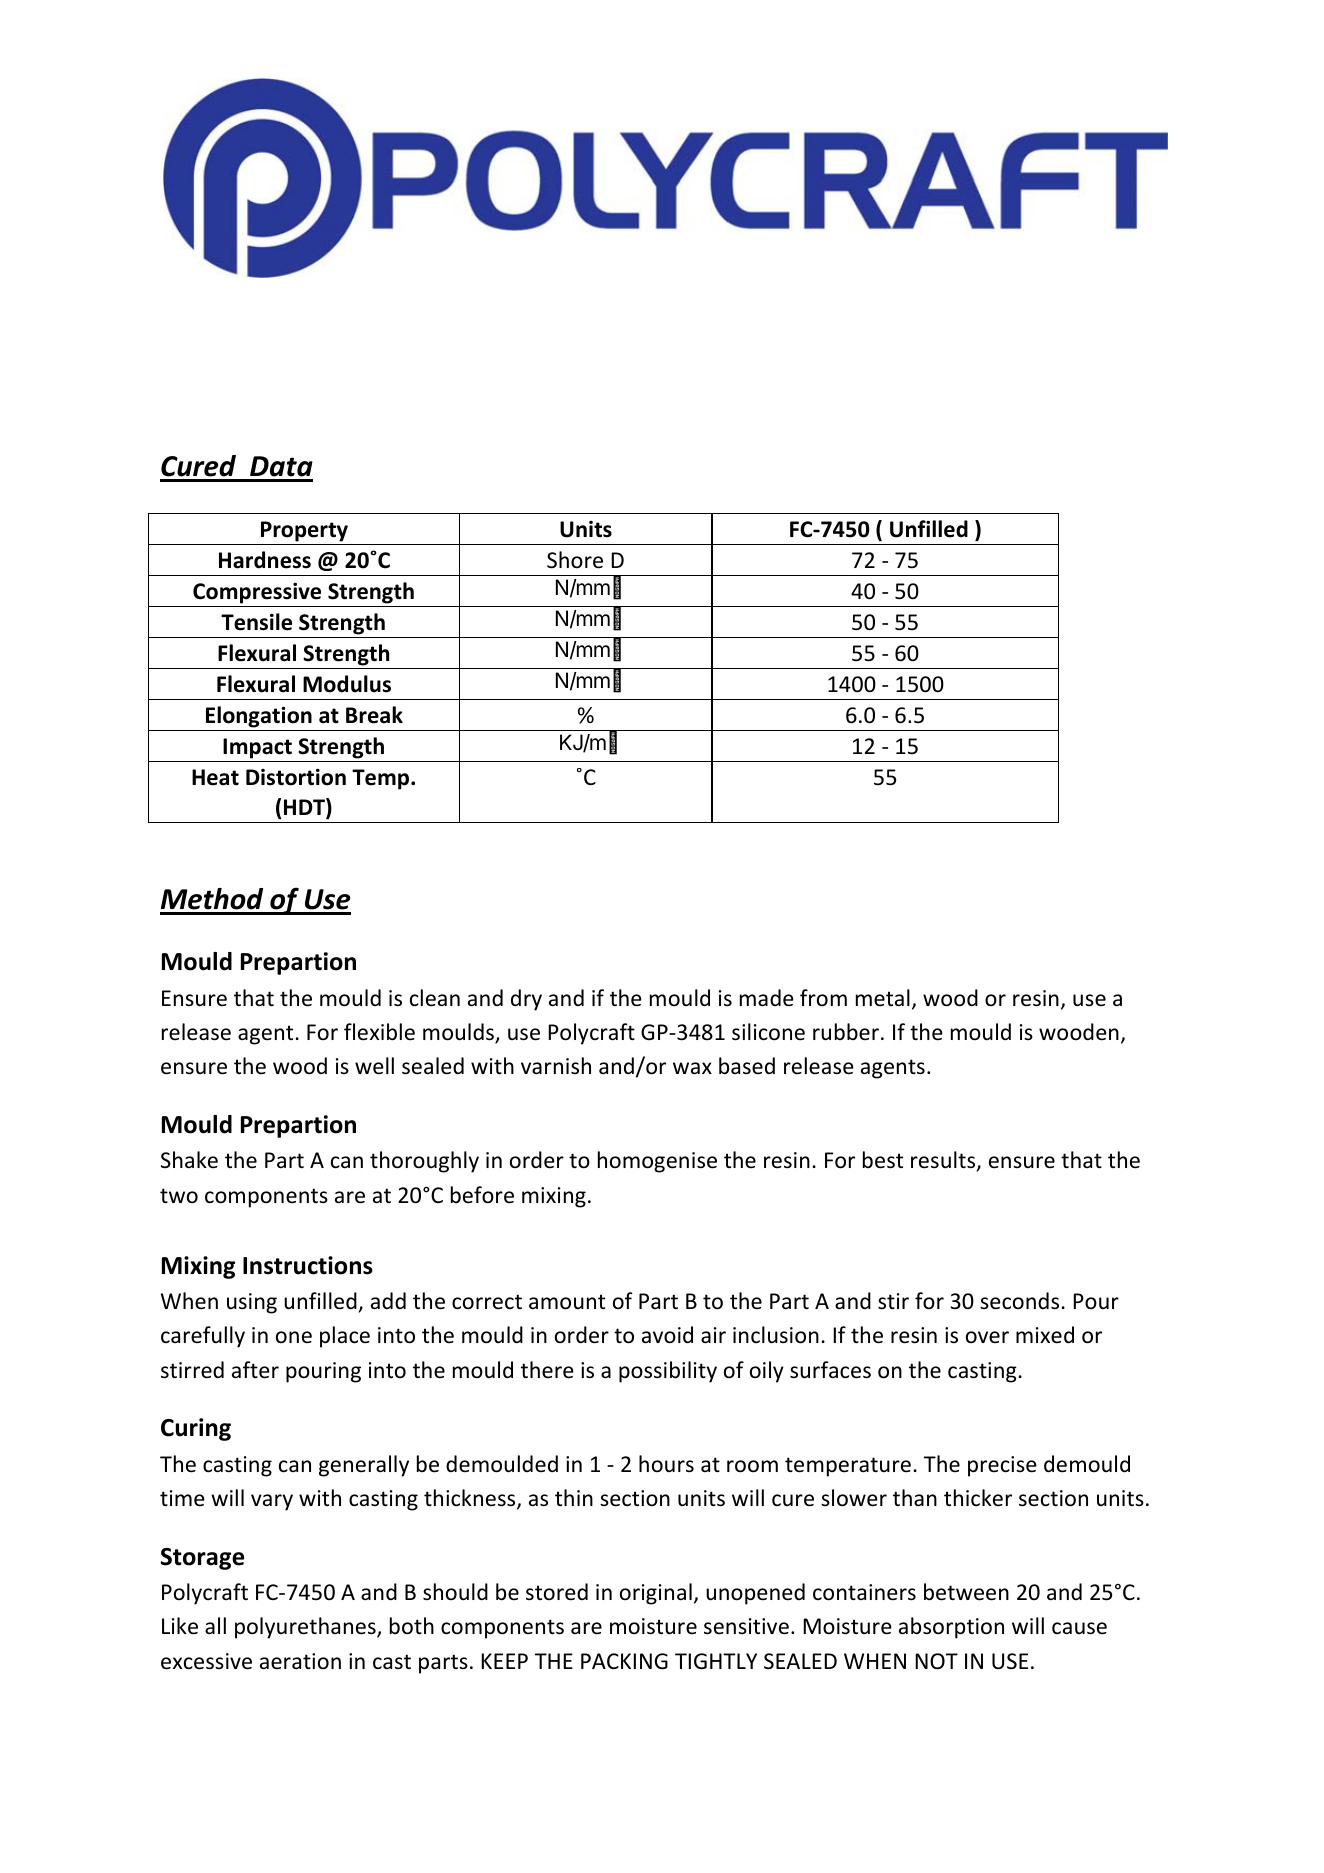 The height and width of the screenshot is (1873, 1324). Describe the element at coordinates (692, 1068) in the screenshot. I see `wax` at that location.
